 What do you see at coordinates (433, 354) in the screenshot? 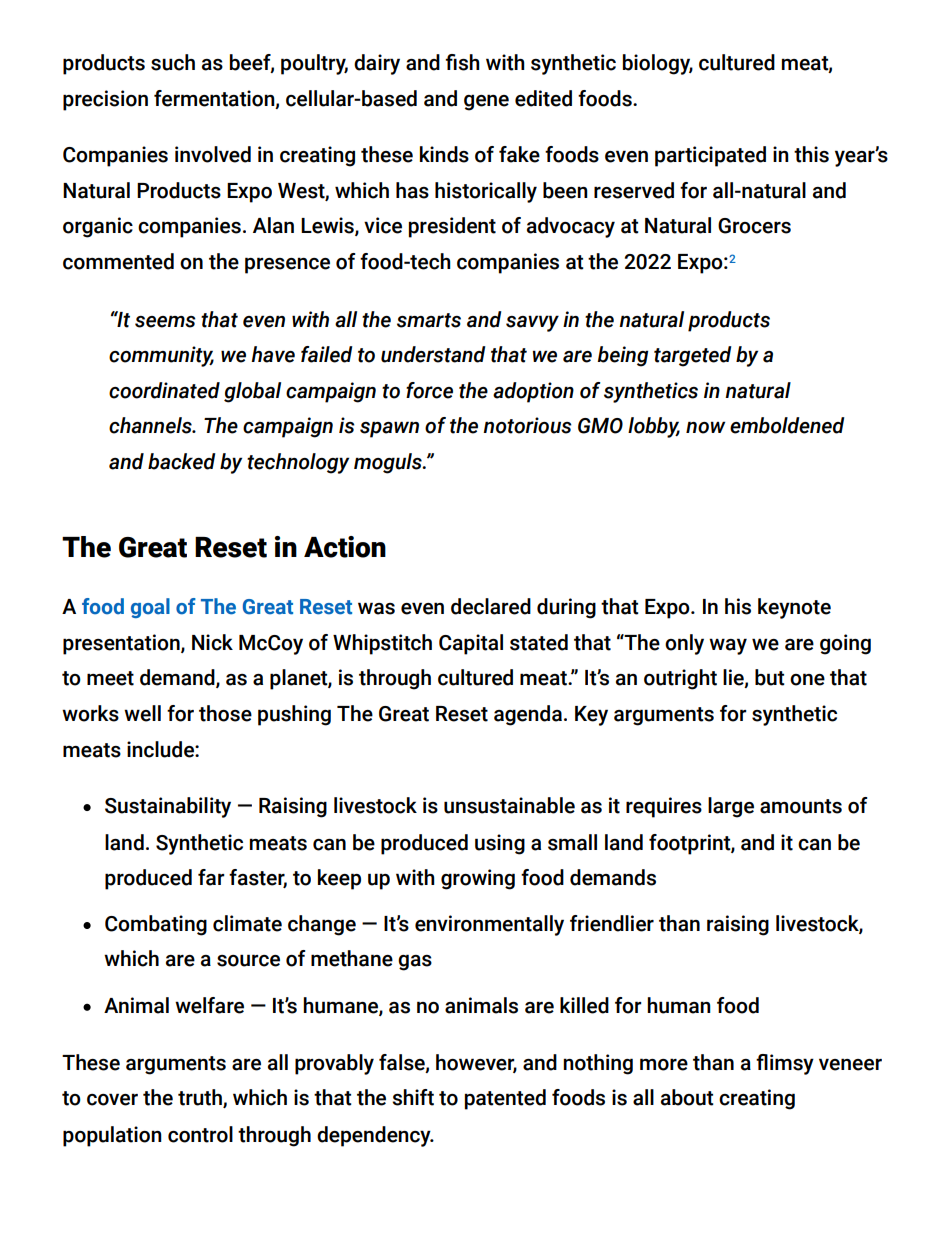
I see `understand` at bounding box center [433, 354].
